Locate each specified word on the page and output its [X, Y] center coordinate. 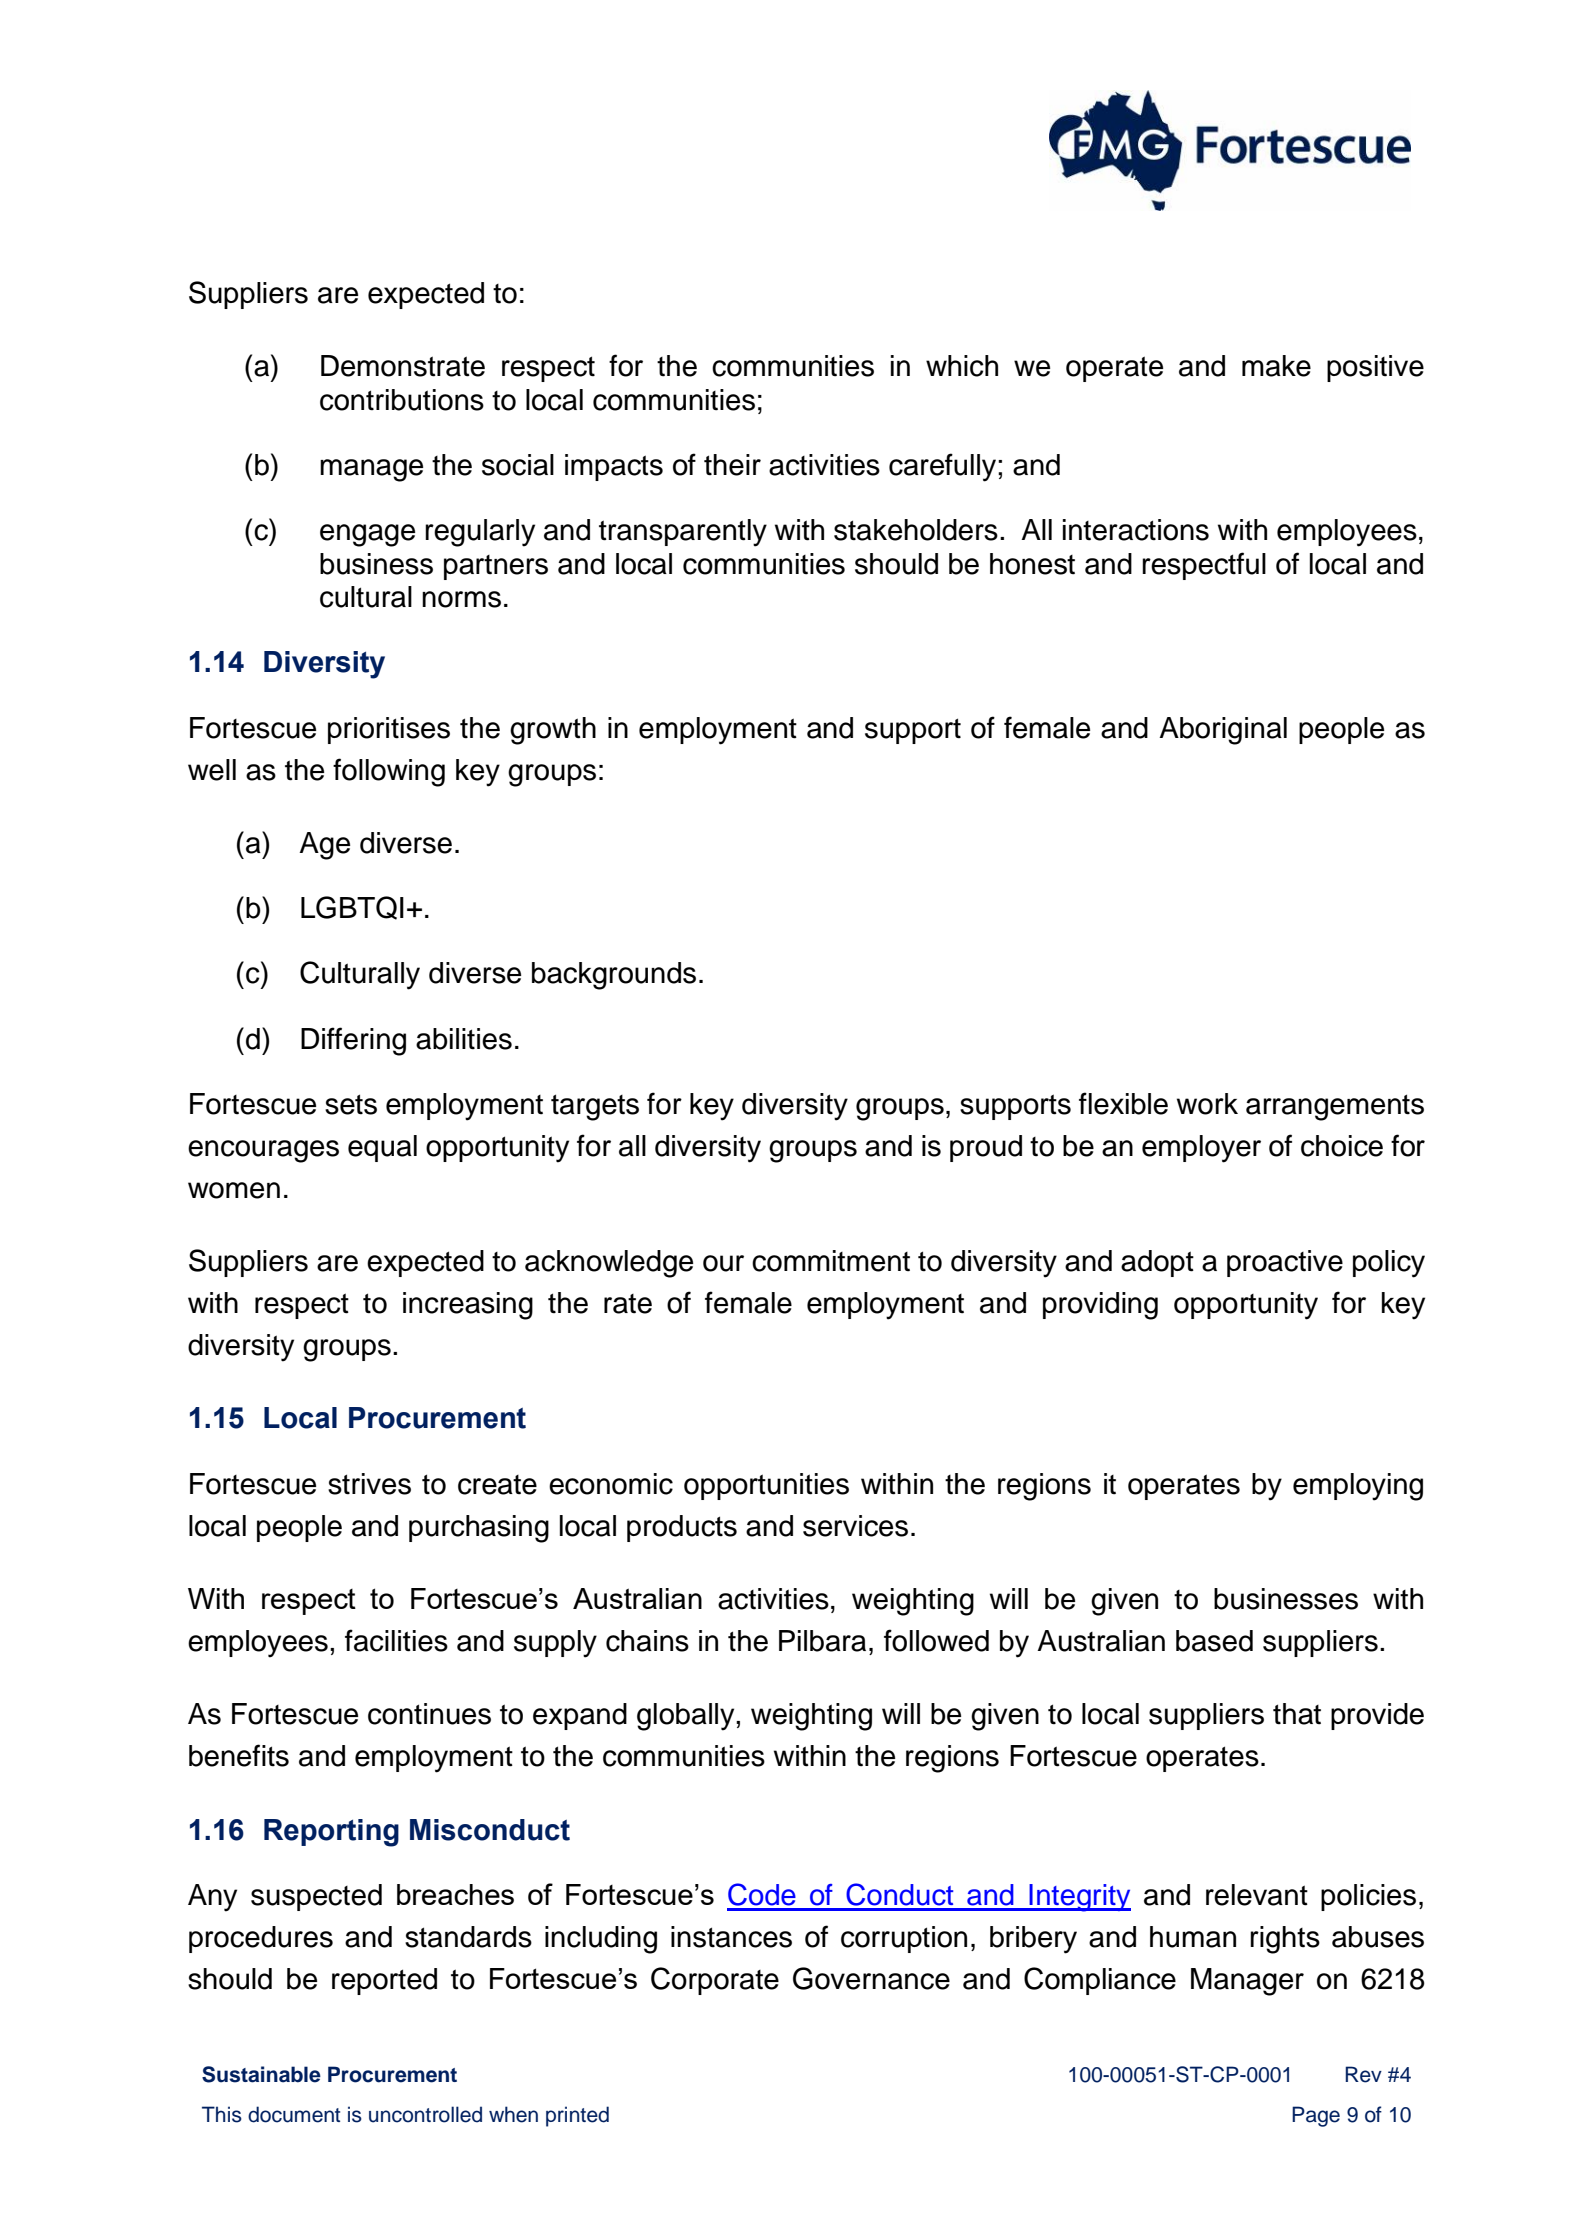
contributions [402, 400]
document [294, 2114]
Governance [871, 1978]
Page [1316, 2116]
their [732, 465]
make [1276, 366]
